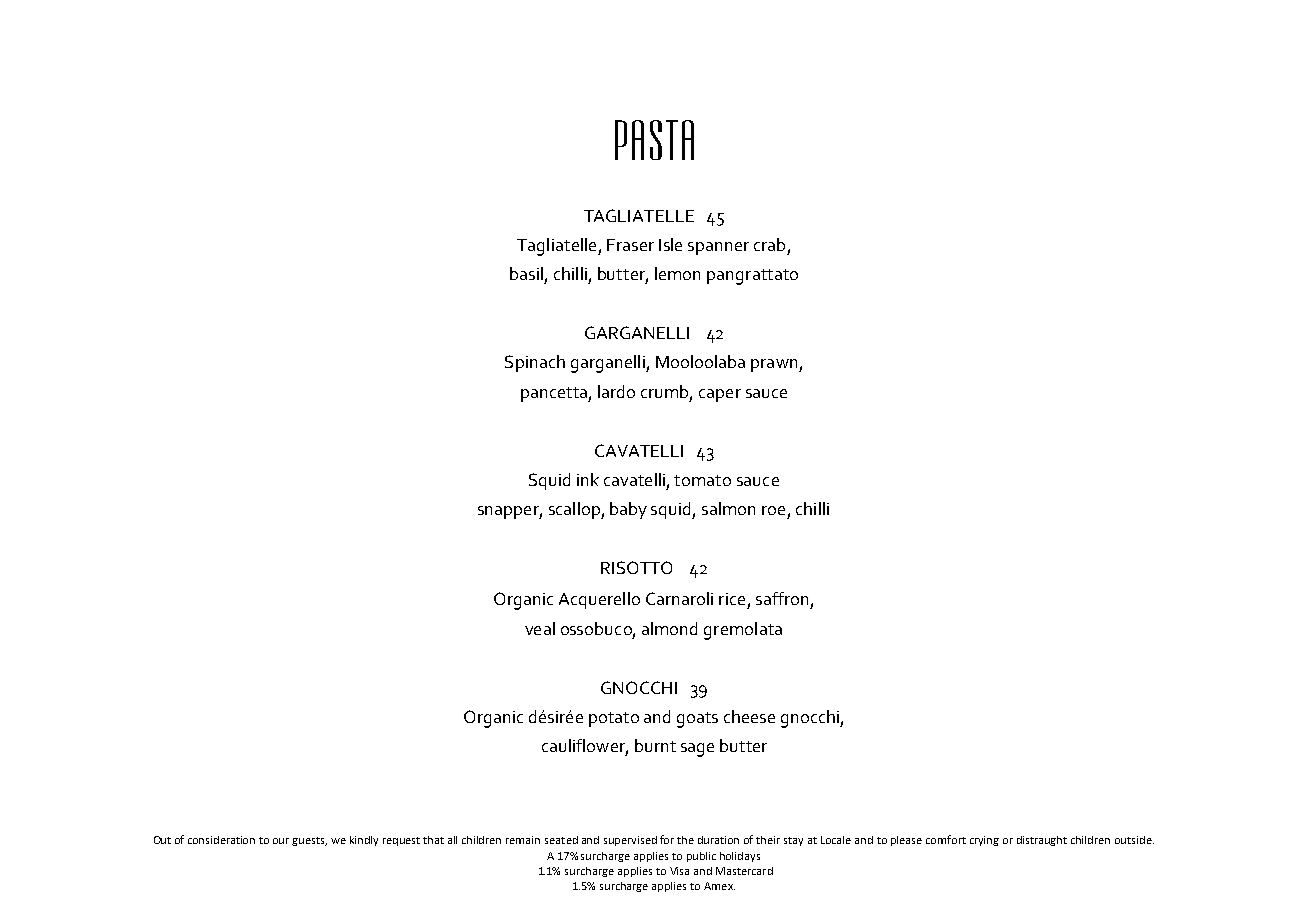 The image size is (1308, 924). I want to click on baby, so click(628, 510).
